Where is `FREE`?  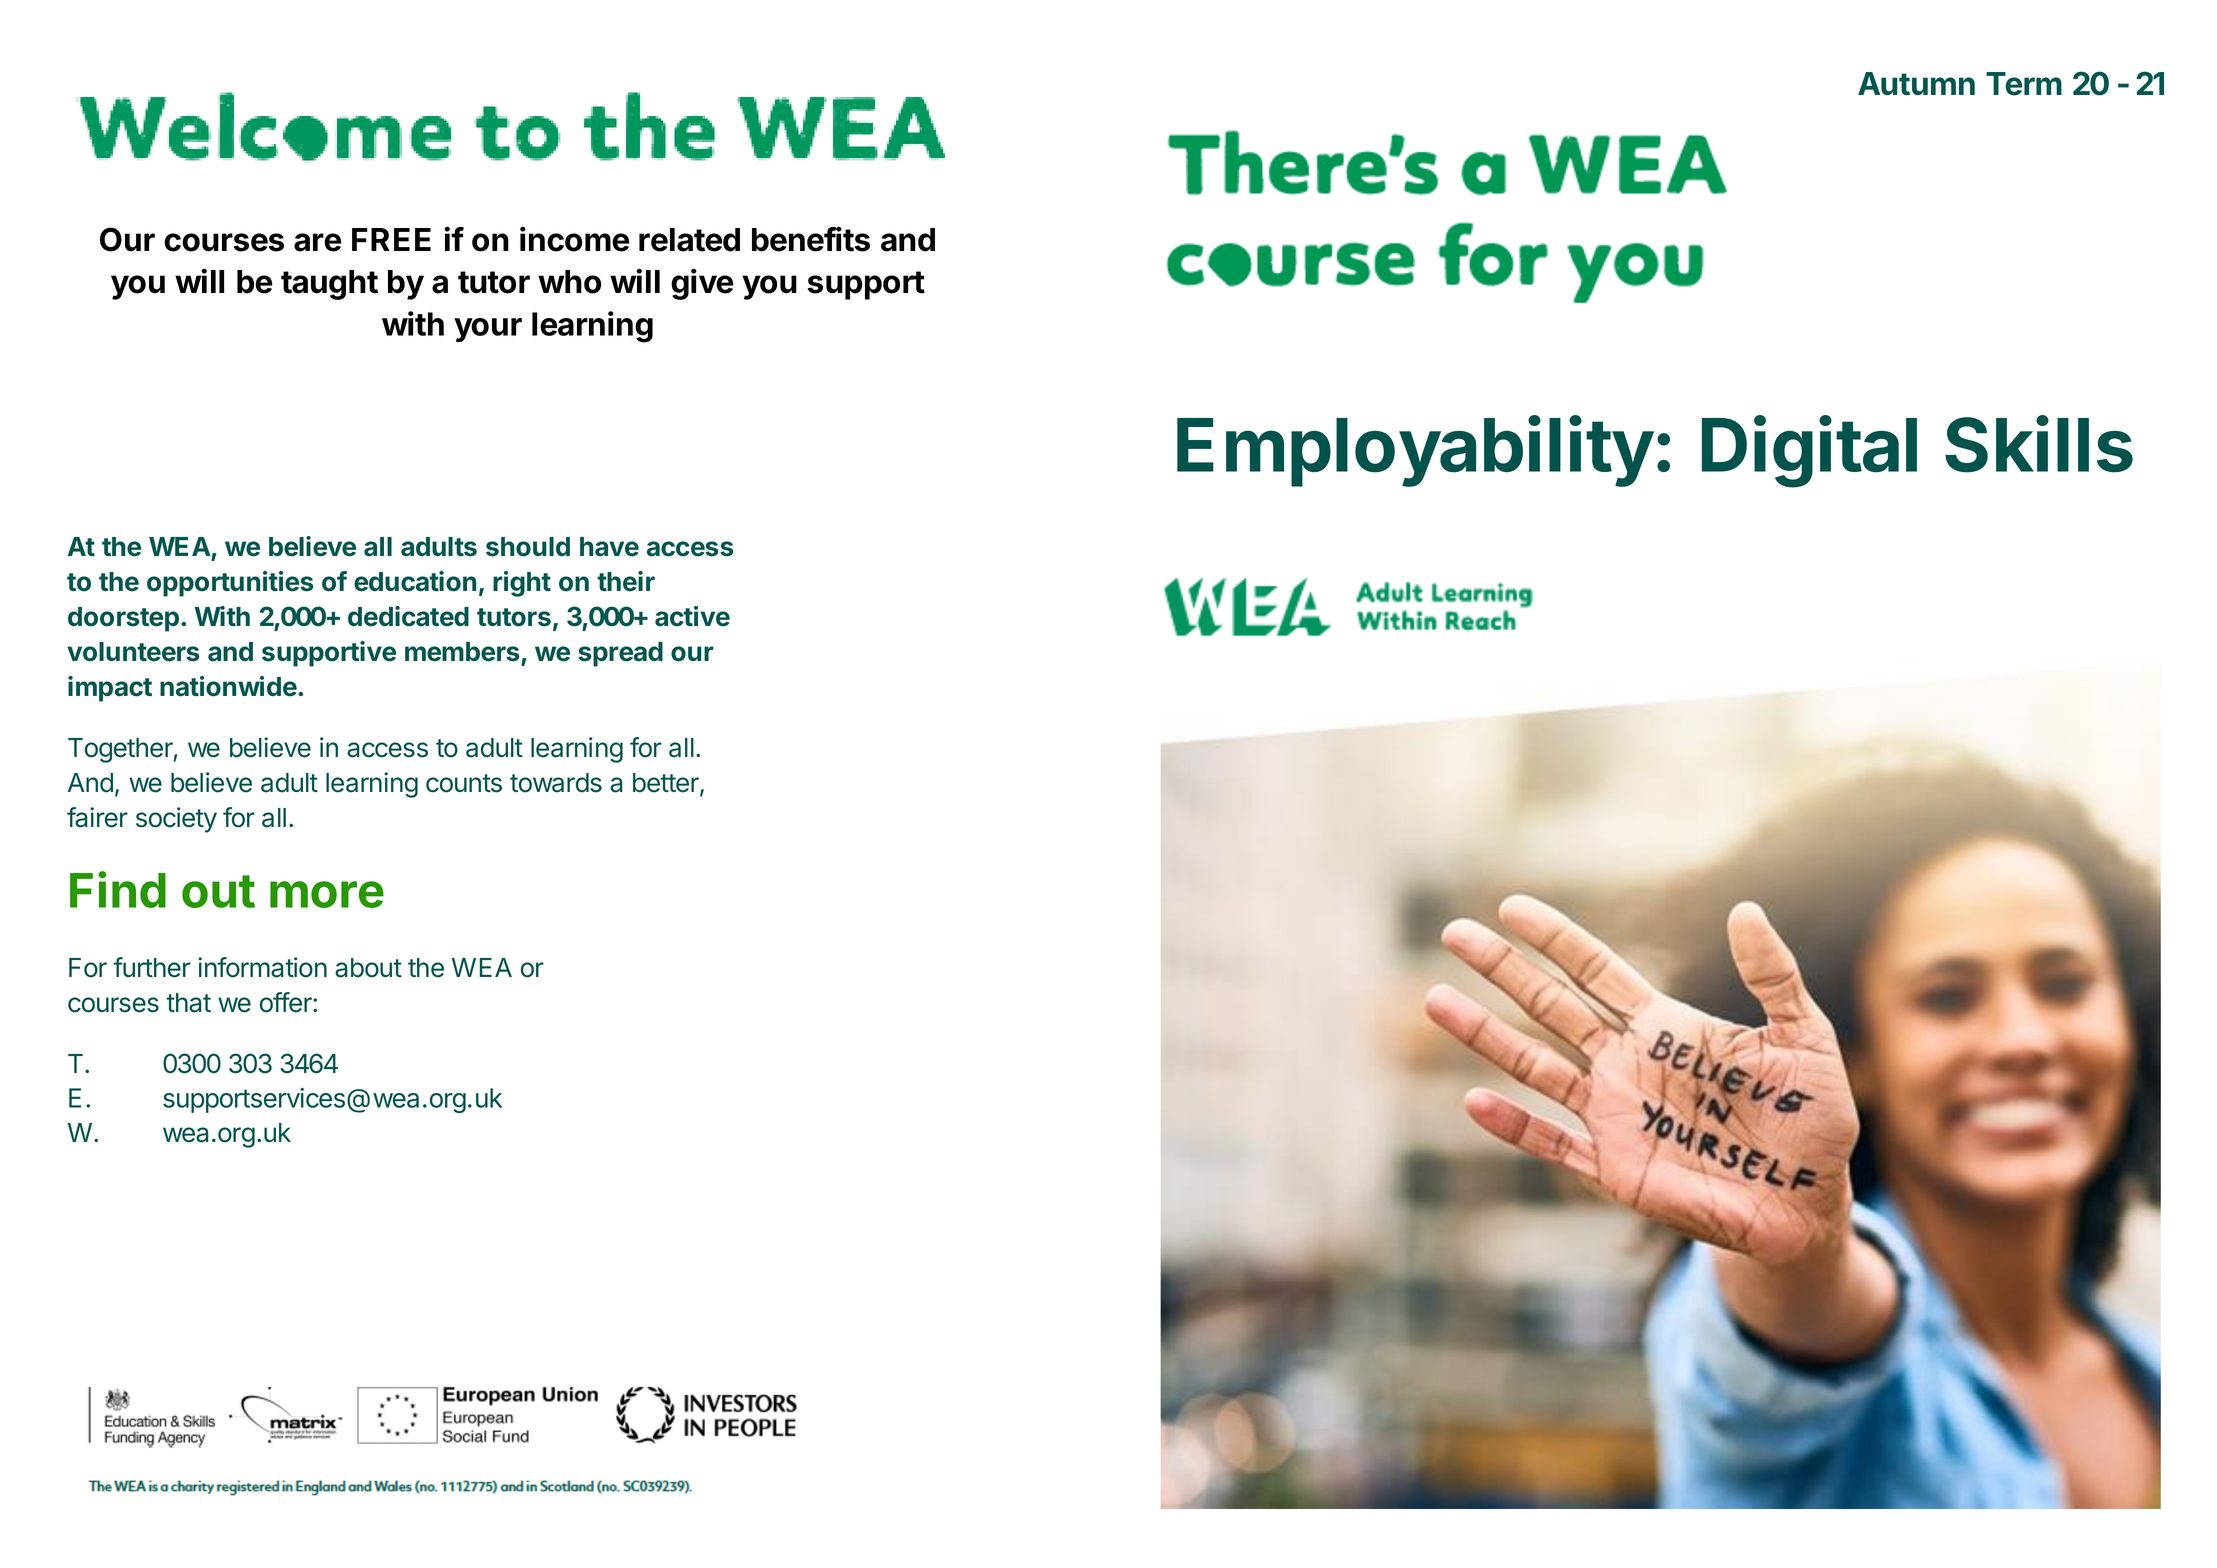 FREE is located at coordinates (391, 239).
